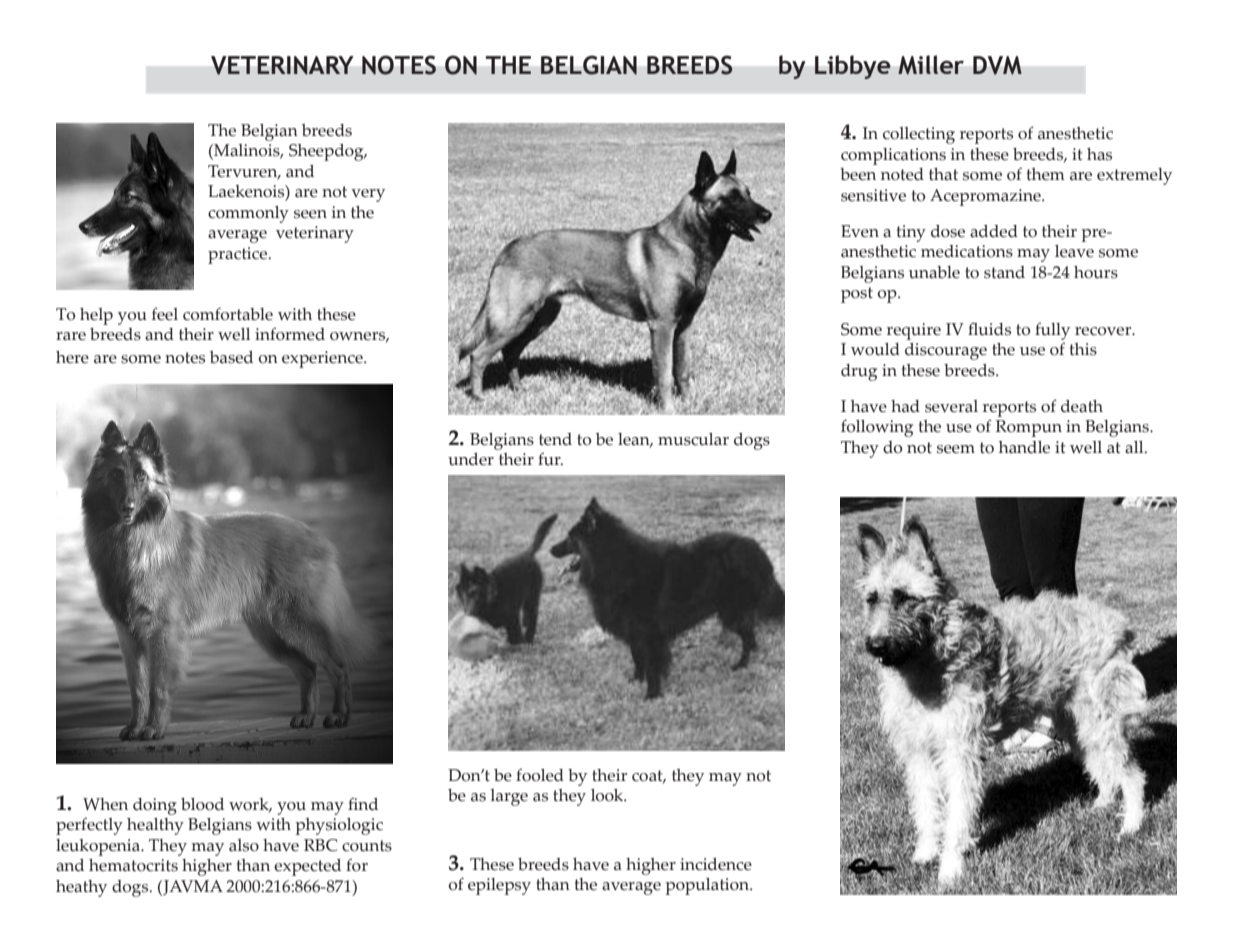  Describe the element at coordinates (931, 65) in the screenshot. I see `Miller` at that location.
